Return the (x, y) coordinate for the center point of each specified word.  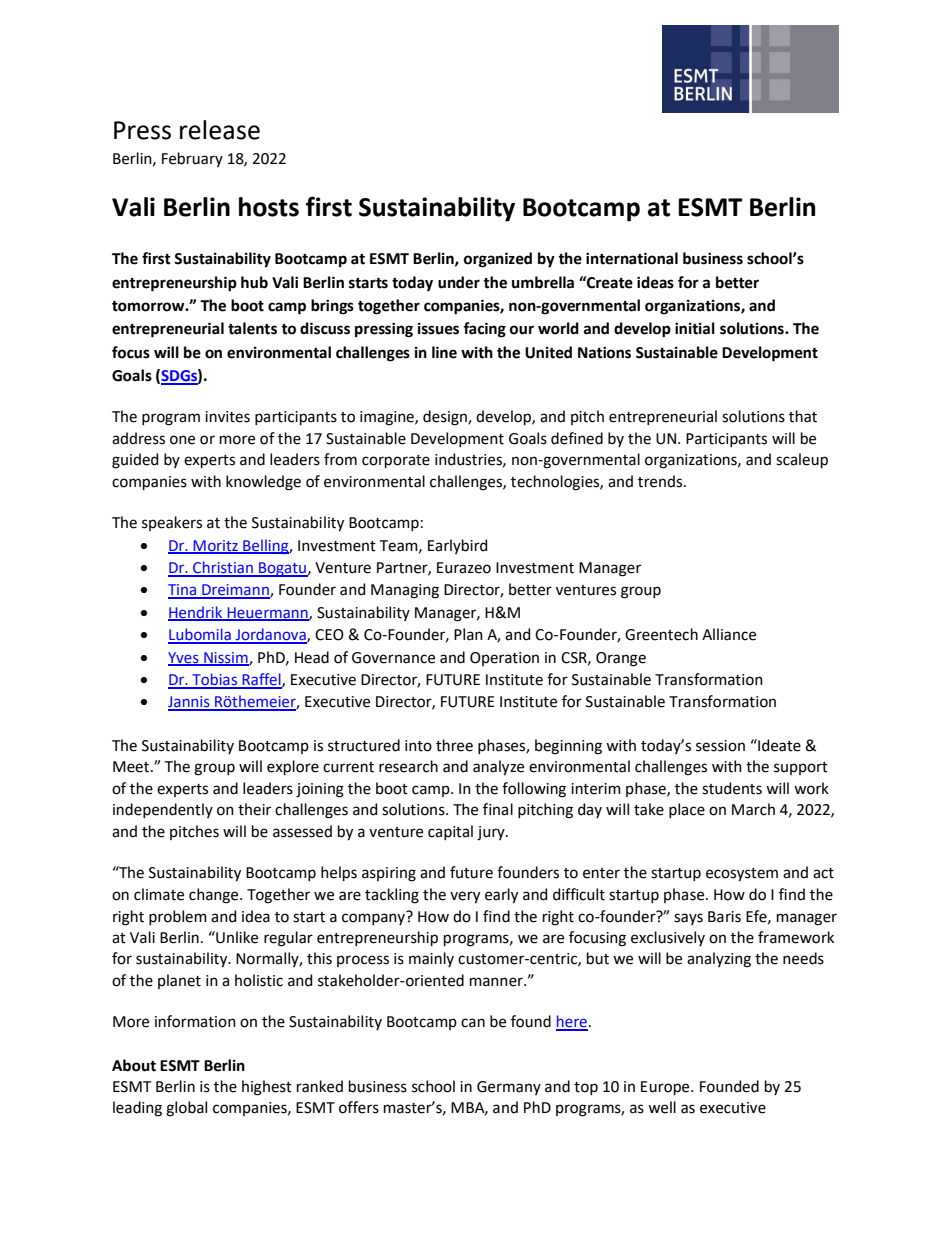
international (632, 258)
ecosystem (742, 875)
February (192, 159)
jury (492, 833)
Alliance (729, 634)
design (446, 418)
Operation (504, 659)
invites (227, 417)
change (215, 896)
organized (498, 260)
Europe (666, 1088)
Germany (509, 1088)
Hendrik (196, 613)
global (186, 1109)
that (803, 416)
